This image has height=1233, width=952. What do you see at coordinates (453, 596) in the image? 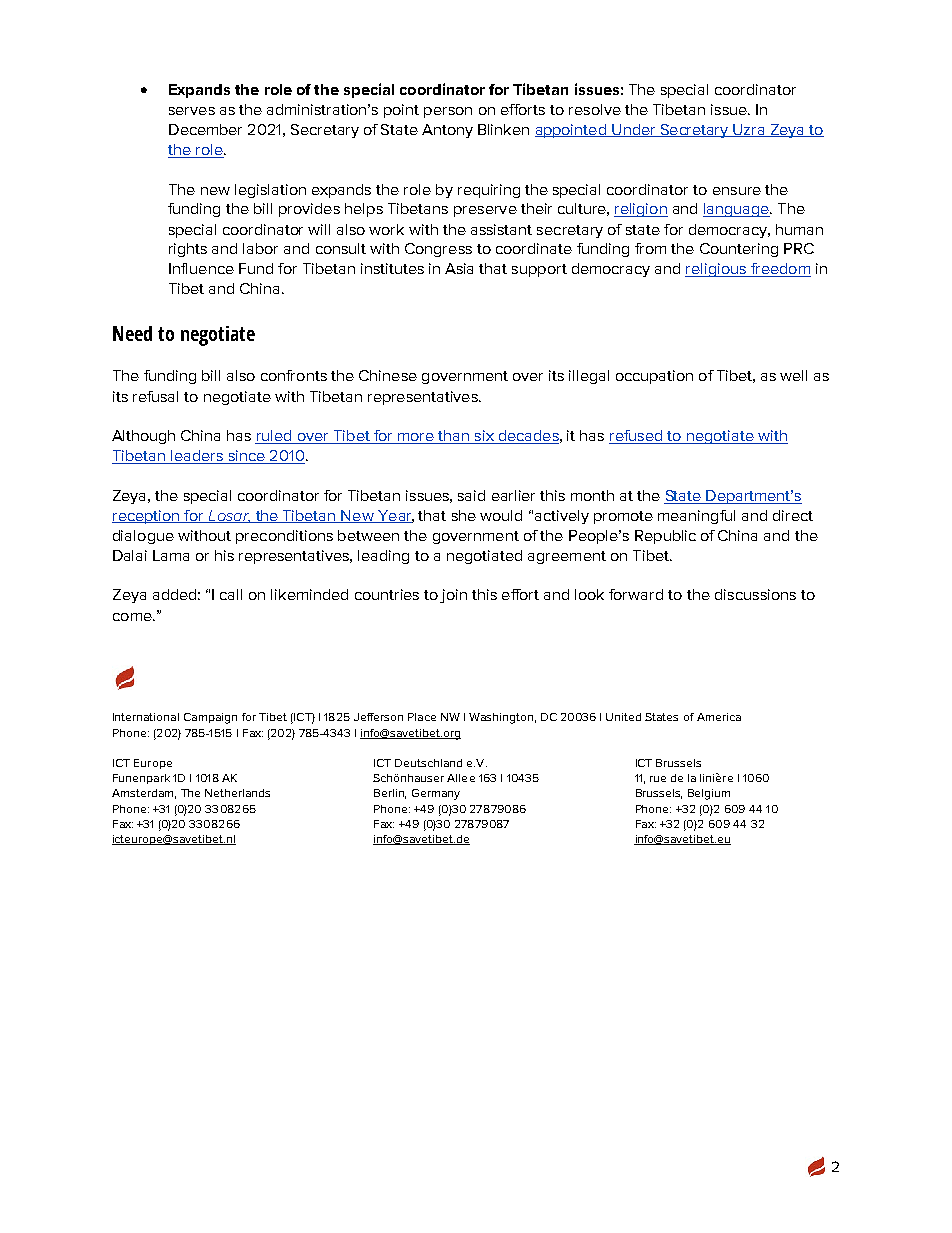
I see `join` at bounding box center [453, 596].
